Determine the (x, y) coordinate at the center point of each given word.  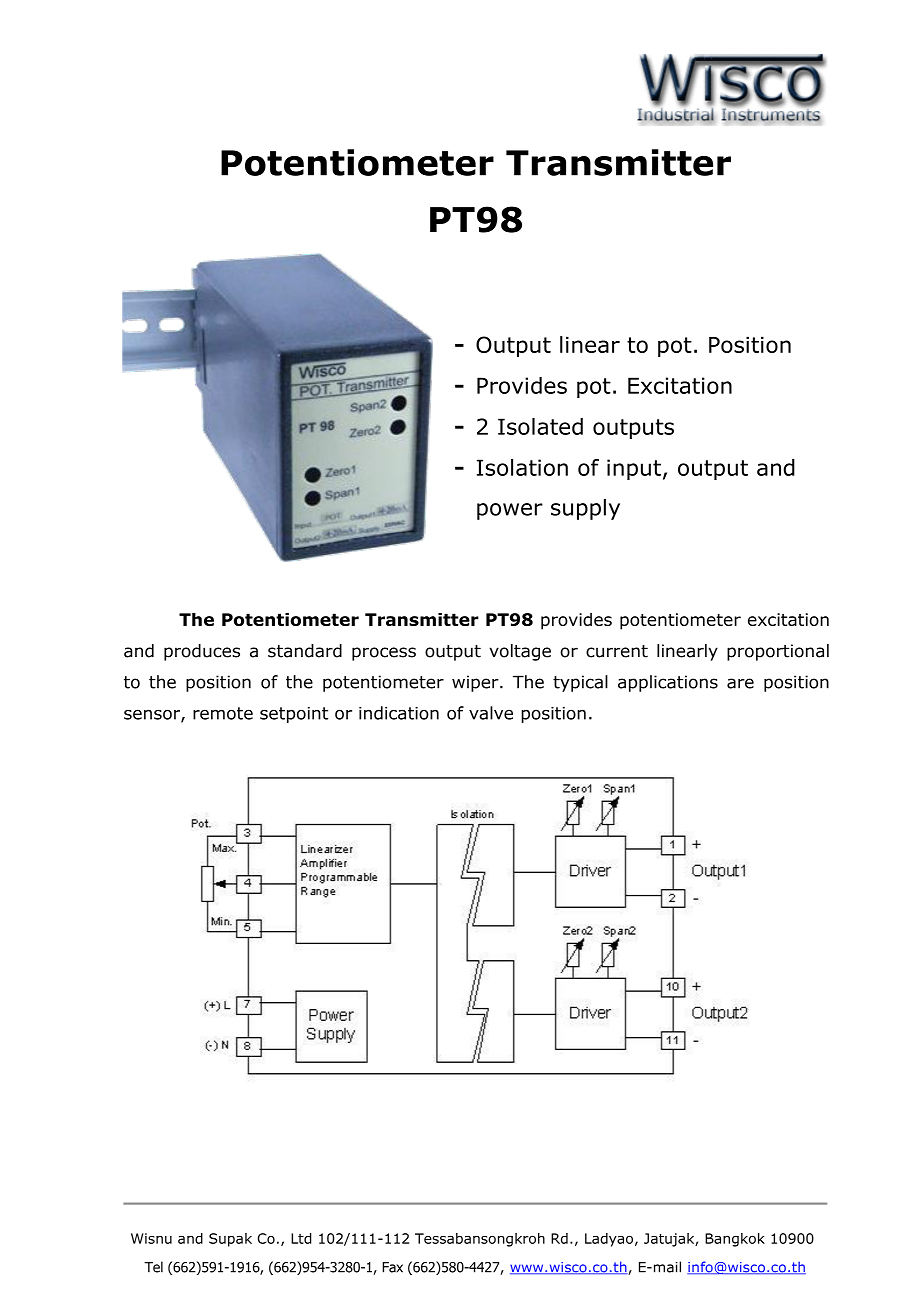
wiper (476, 683)
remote (223, 713)
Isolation (522, 467)
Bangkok (735, 1240)
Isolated (540, 426)
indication (399, 713)
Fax (392, 1267)
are (740, 683)
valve (491, 713)
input (634, 469)
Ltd (301, 1238)
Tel (153, 1267)
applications (668, 683)
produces (202, 652)
